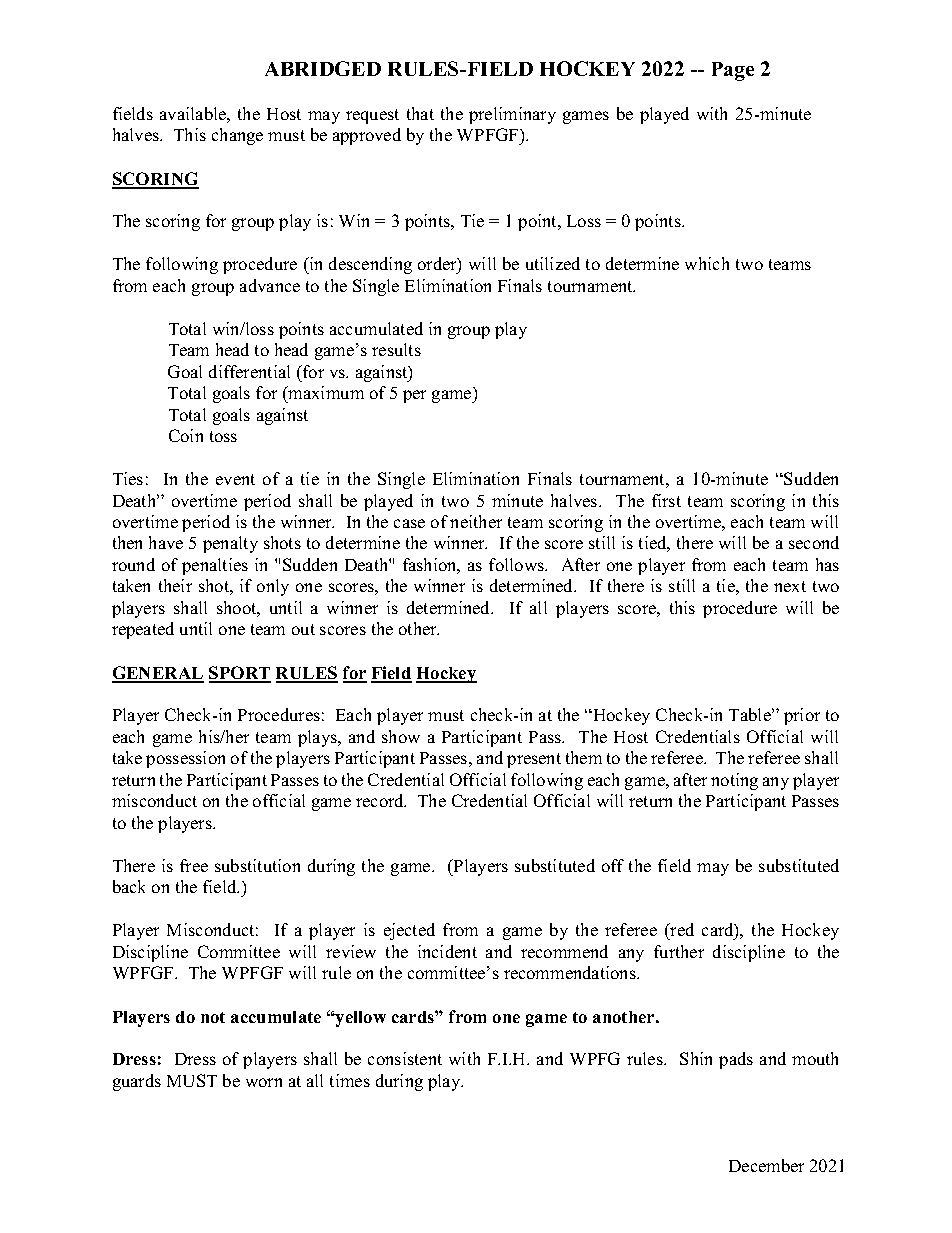 The image size is (952, 1233). I want to click on worn, so click(264, 1082).
